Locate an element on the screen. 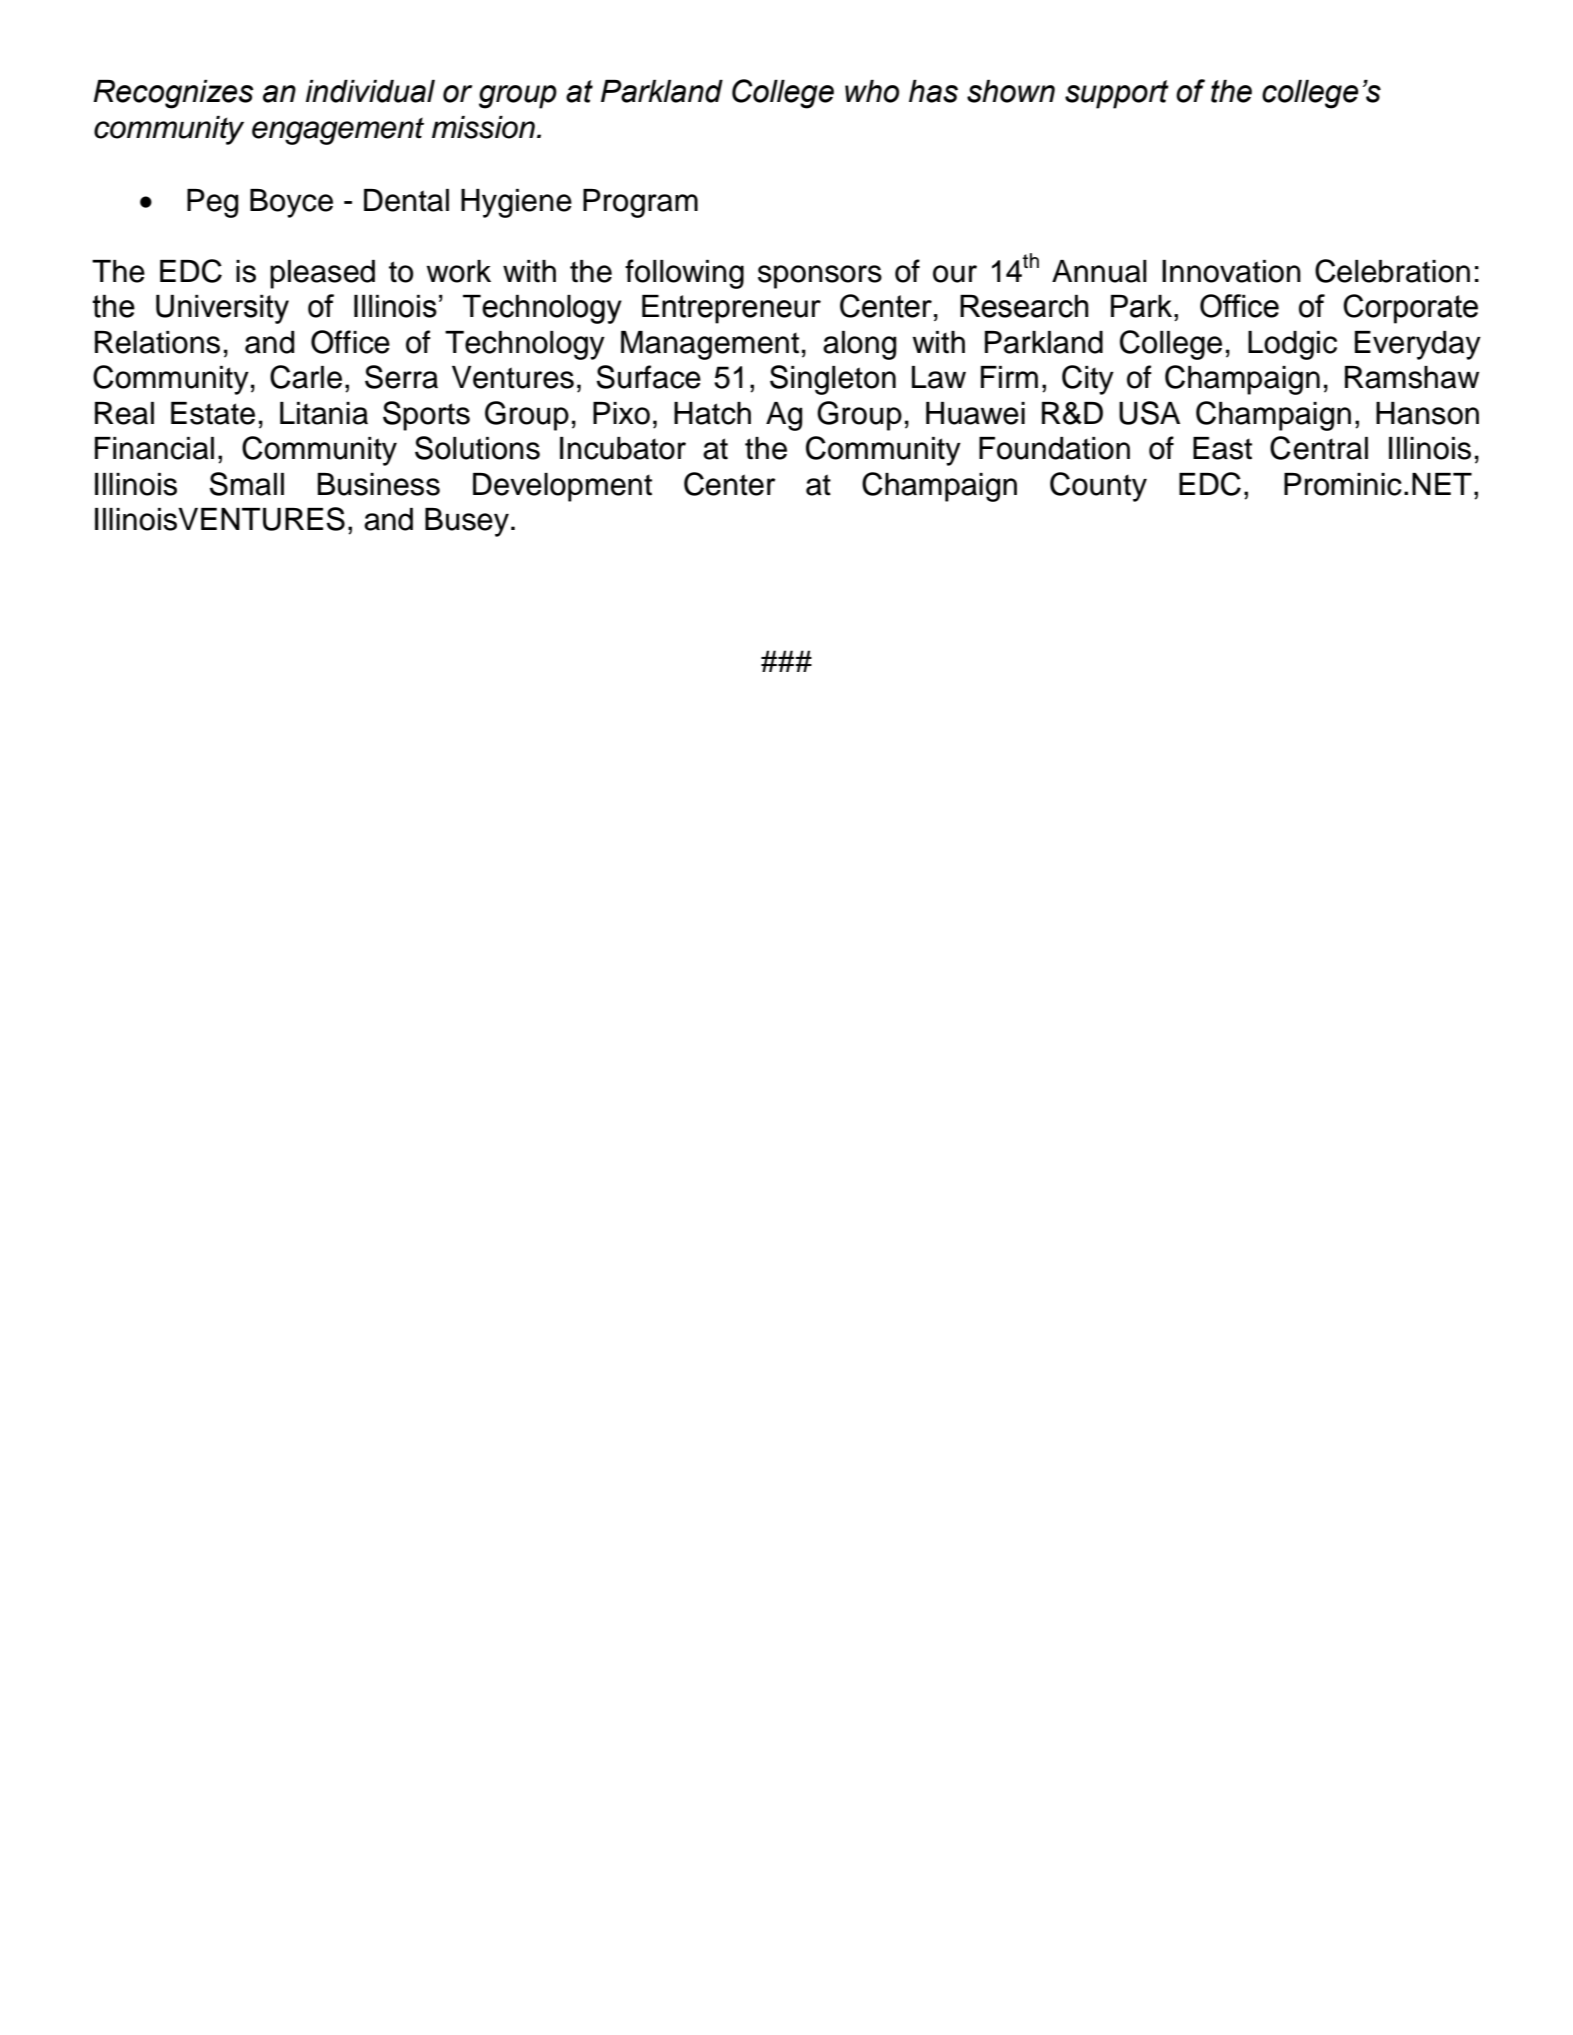 Image resolution: width=1573 pixels, height=2035 pixels. Estate is located at coordinates (213, 413).
